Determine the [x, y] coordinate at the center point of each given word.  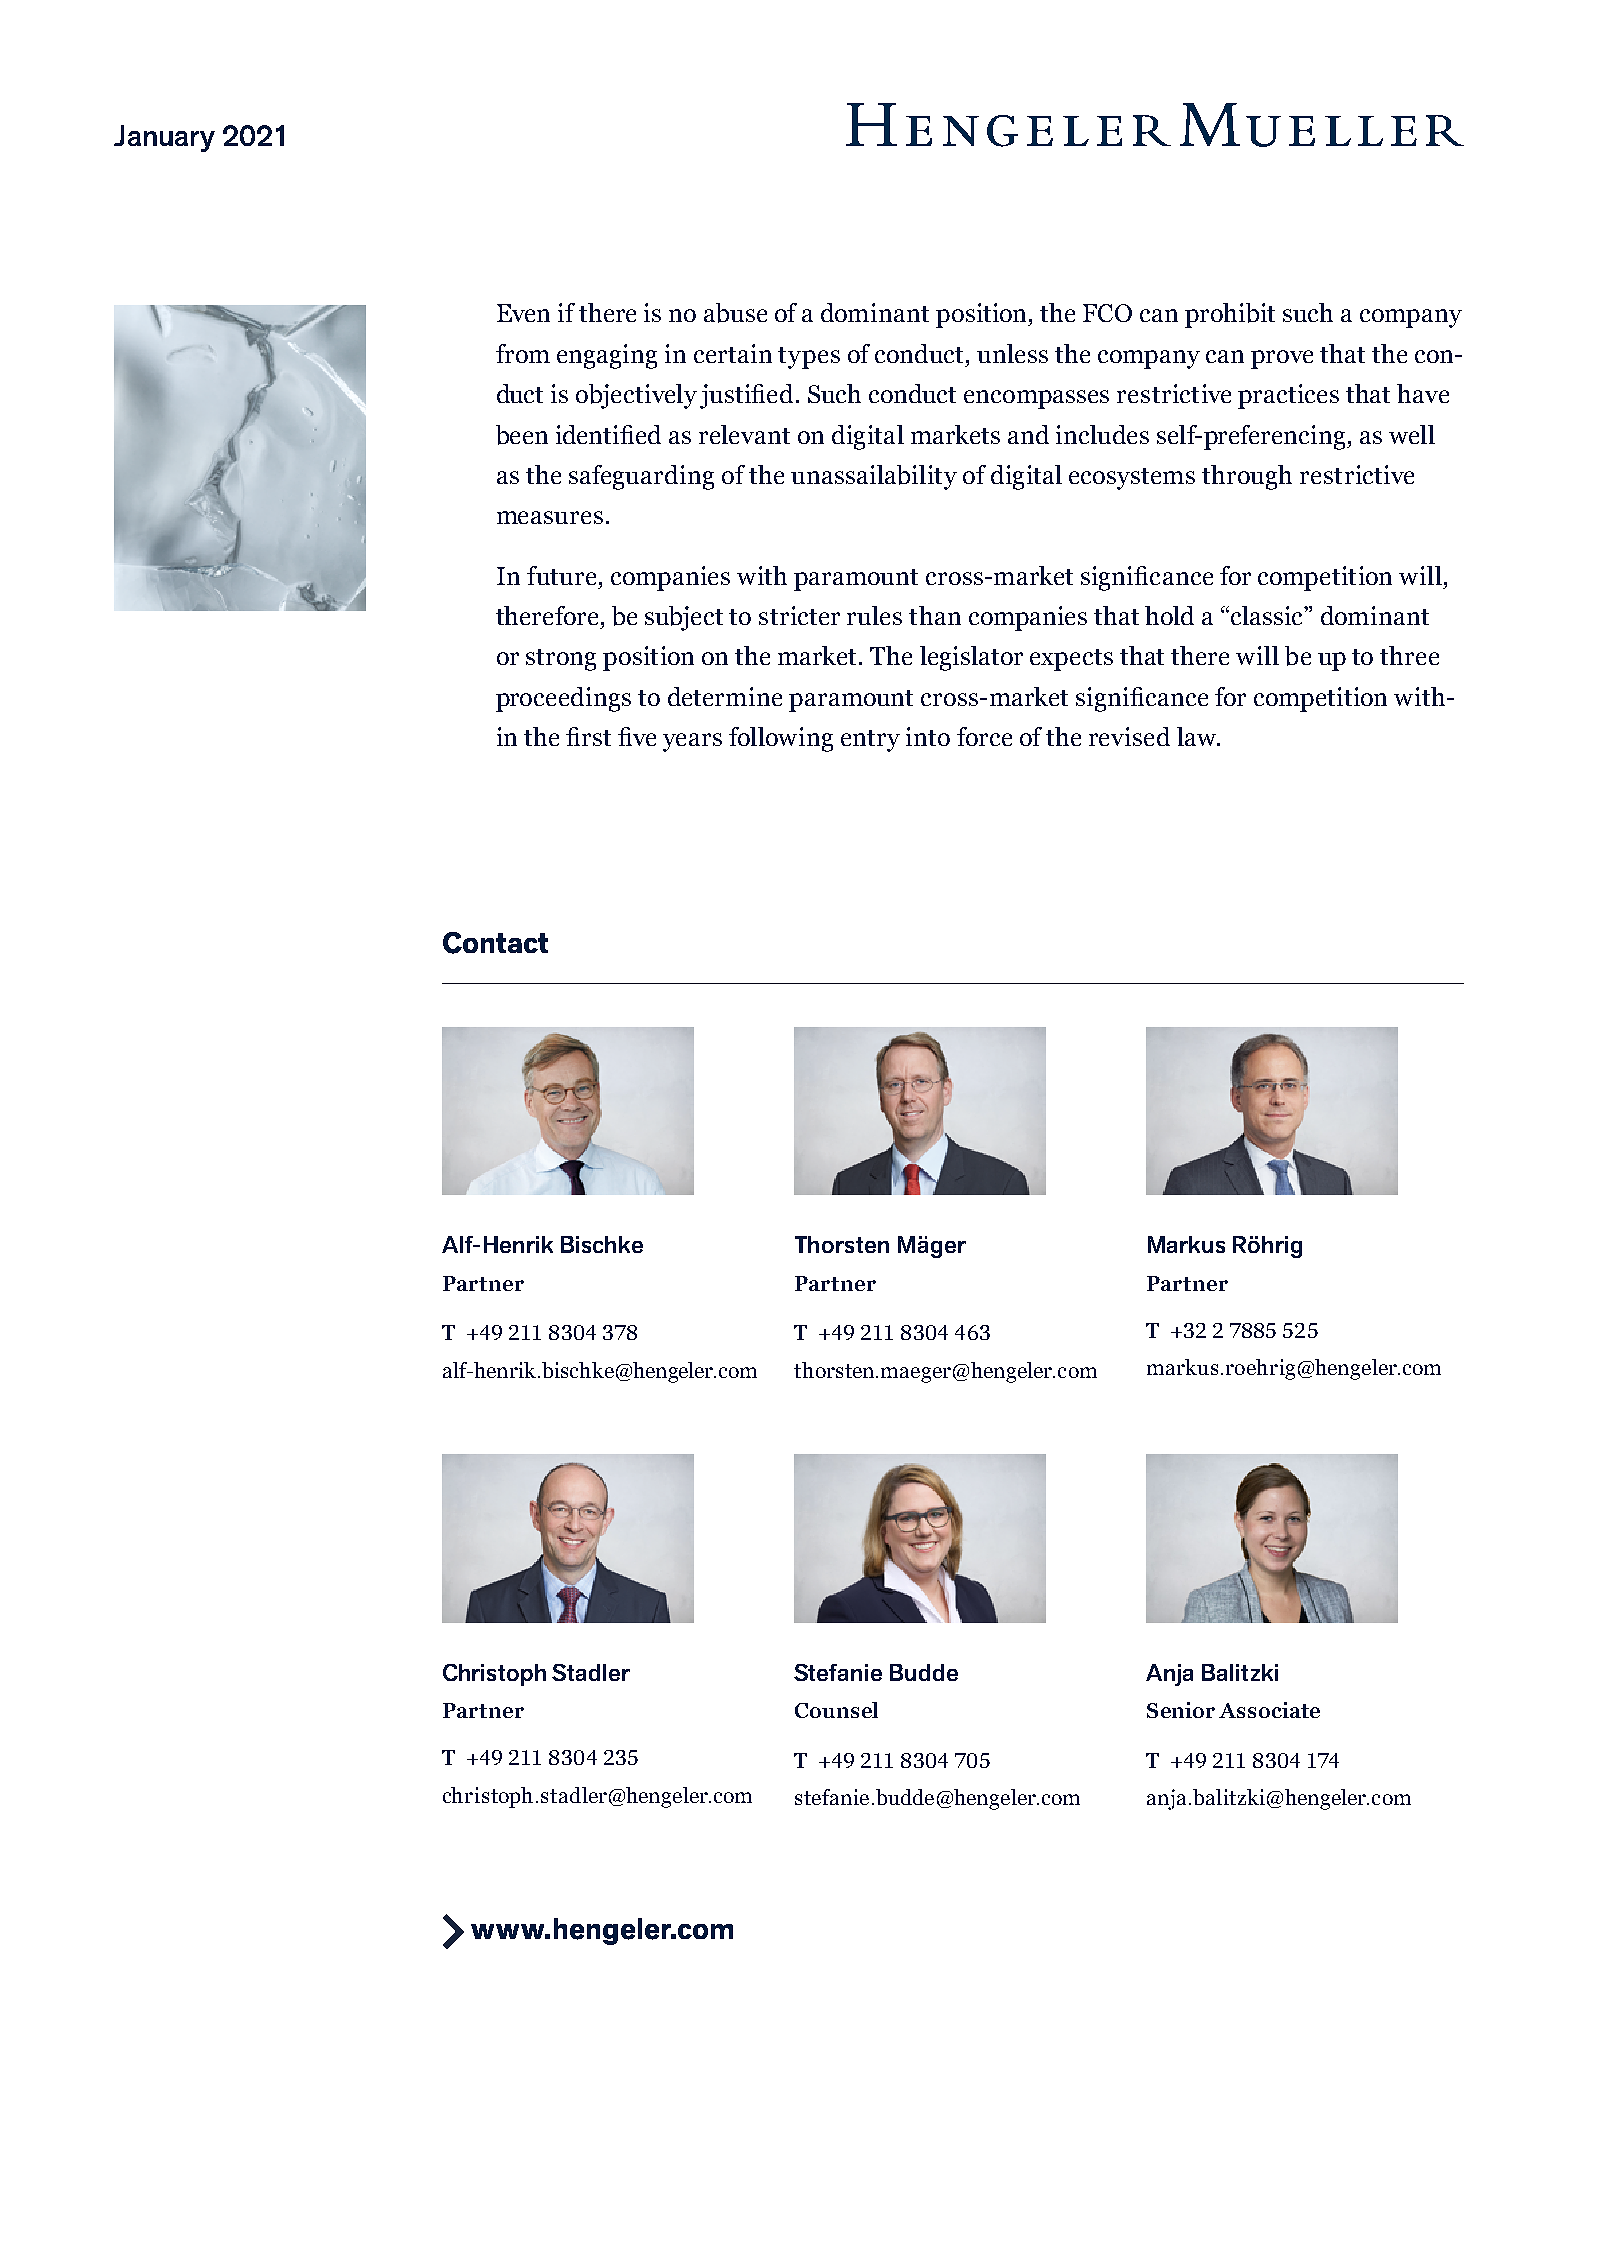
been [522, 435]
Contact [495, 943]
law [1198, 736]
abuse [735, 313]
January [164, 138]
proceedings [563, 699]
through [1247, 477]
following [781, 739]
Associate [1269, 1710]
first [588, 736]
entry [870, 741]
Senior [1181, 1710]
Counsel [836, 1710]
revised [1129, 736]
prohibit [1230, 315]
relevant [744, 434]
